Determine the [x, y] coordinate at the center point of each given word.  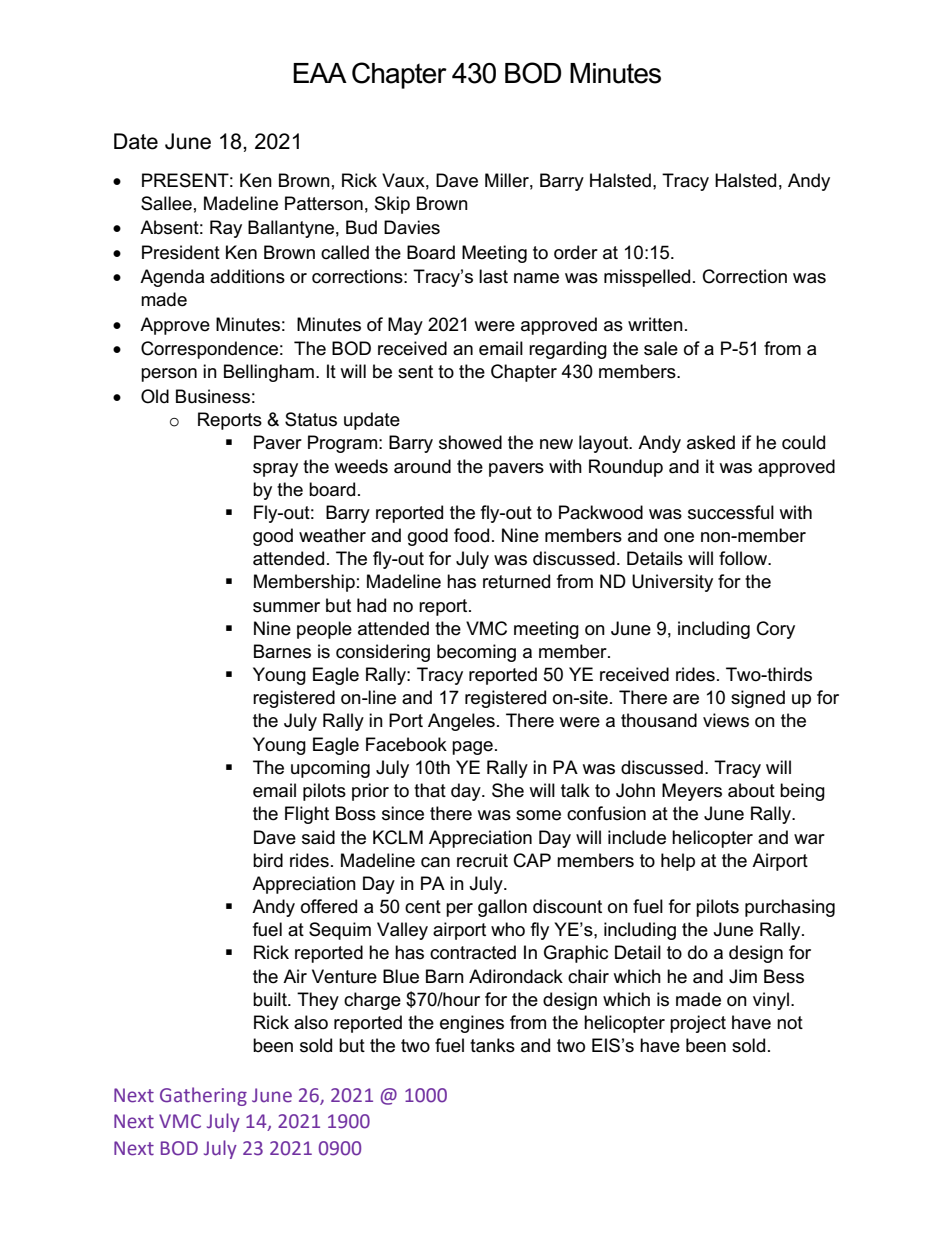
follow [744, 558]
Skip [392, 205]
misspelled [647, 278]
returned [516, 581]
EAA [320, 73]
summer [286, 607]
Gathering [203, 1096]
